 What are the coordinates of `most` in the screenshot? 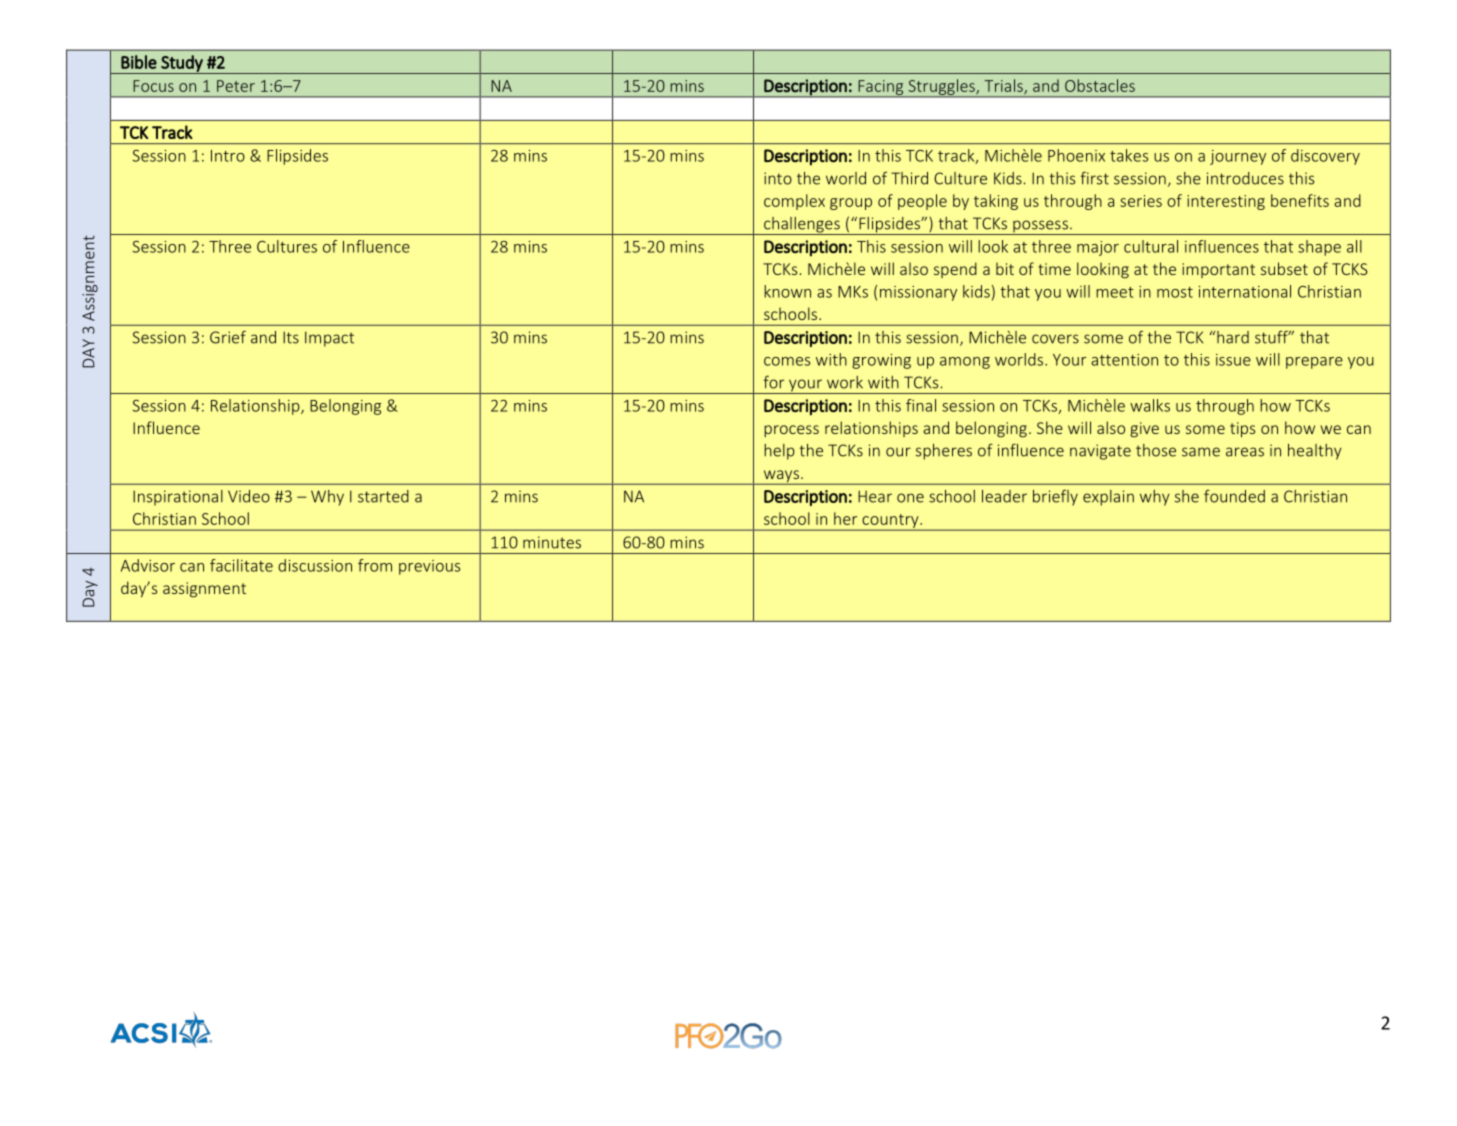 It's located at (1175, 292).
